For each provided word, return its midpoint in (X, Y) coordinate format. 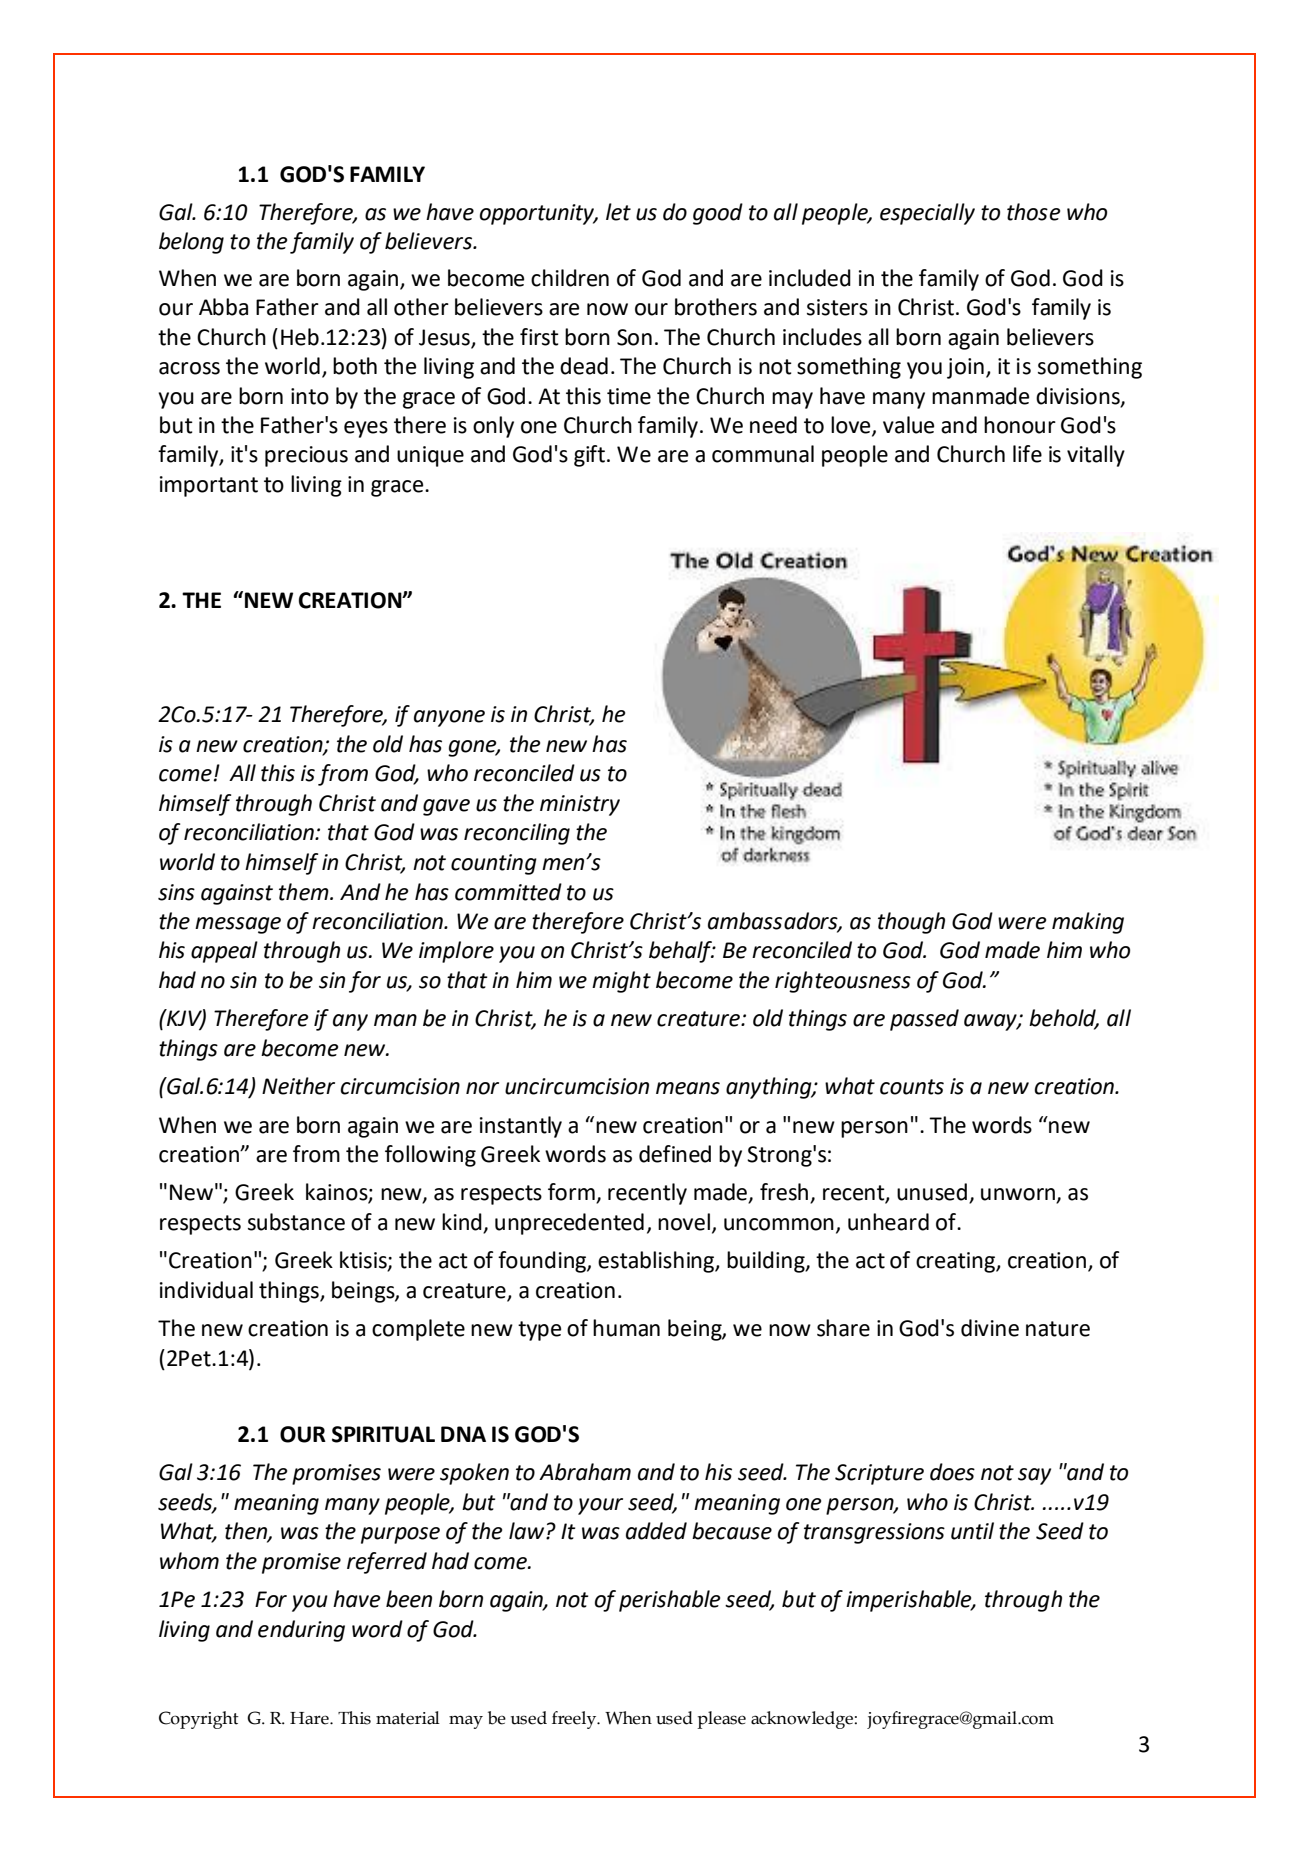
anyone (449, 718)
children (570, 278)
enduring (301, 1631)
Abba (223, 307)
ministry (580, 805)
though (911, 923)
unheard (888, 1222)
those (1033, 212)
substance (296, 1222)
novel (684, 1222)
